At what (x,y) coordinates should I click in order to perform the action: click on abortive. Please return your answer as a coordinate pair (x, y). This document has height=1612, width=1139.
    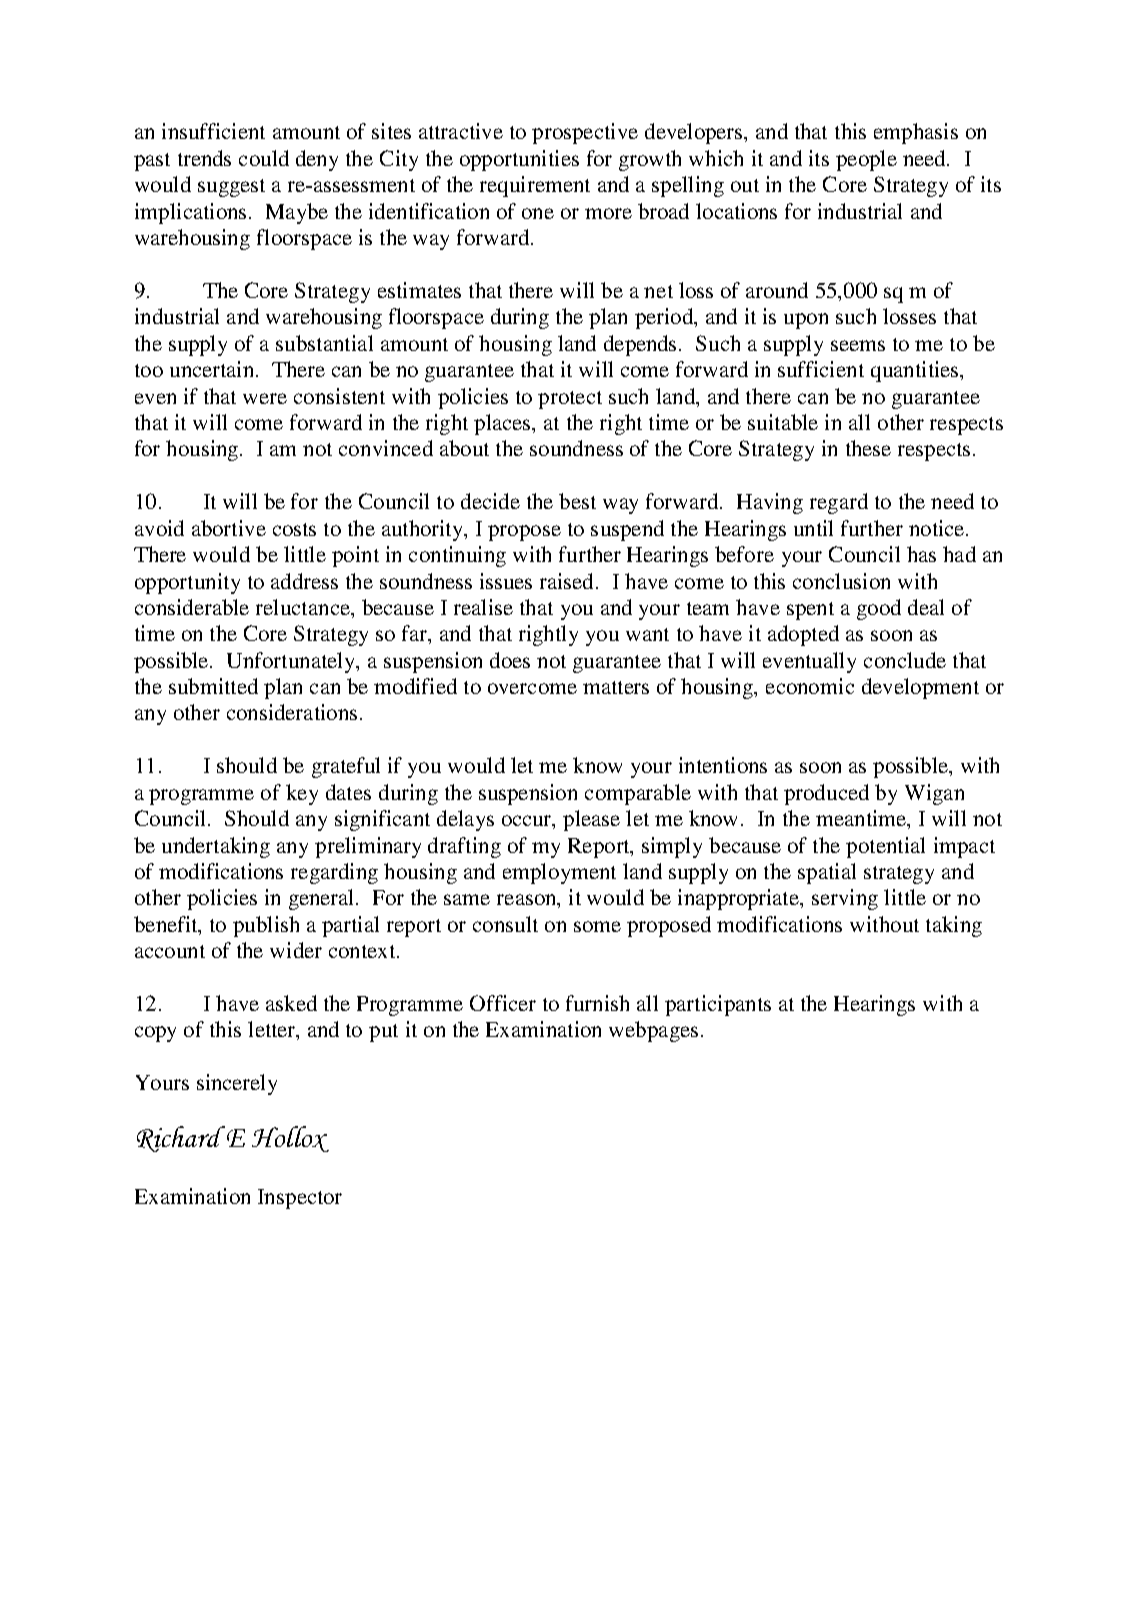
    Looking at the image, I should click on (229, 528).
